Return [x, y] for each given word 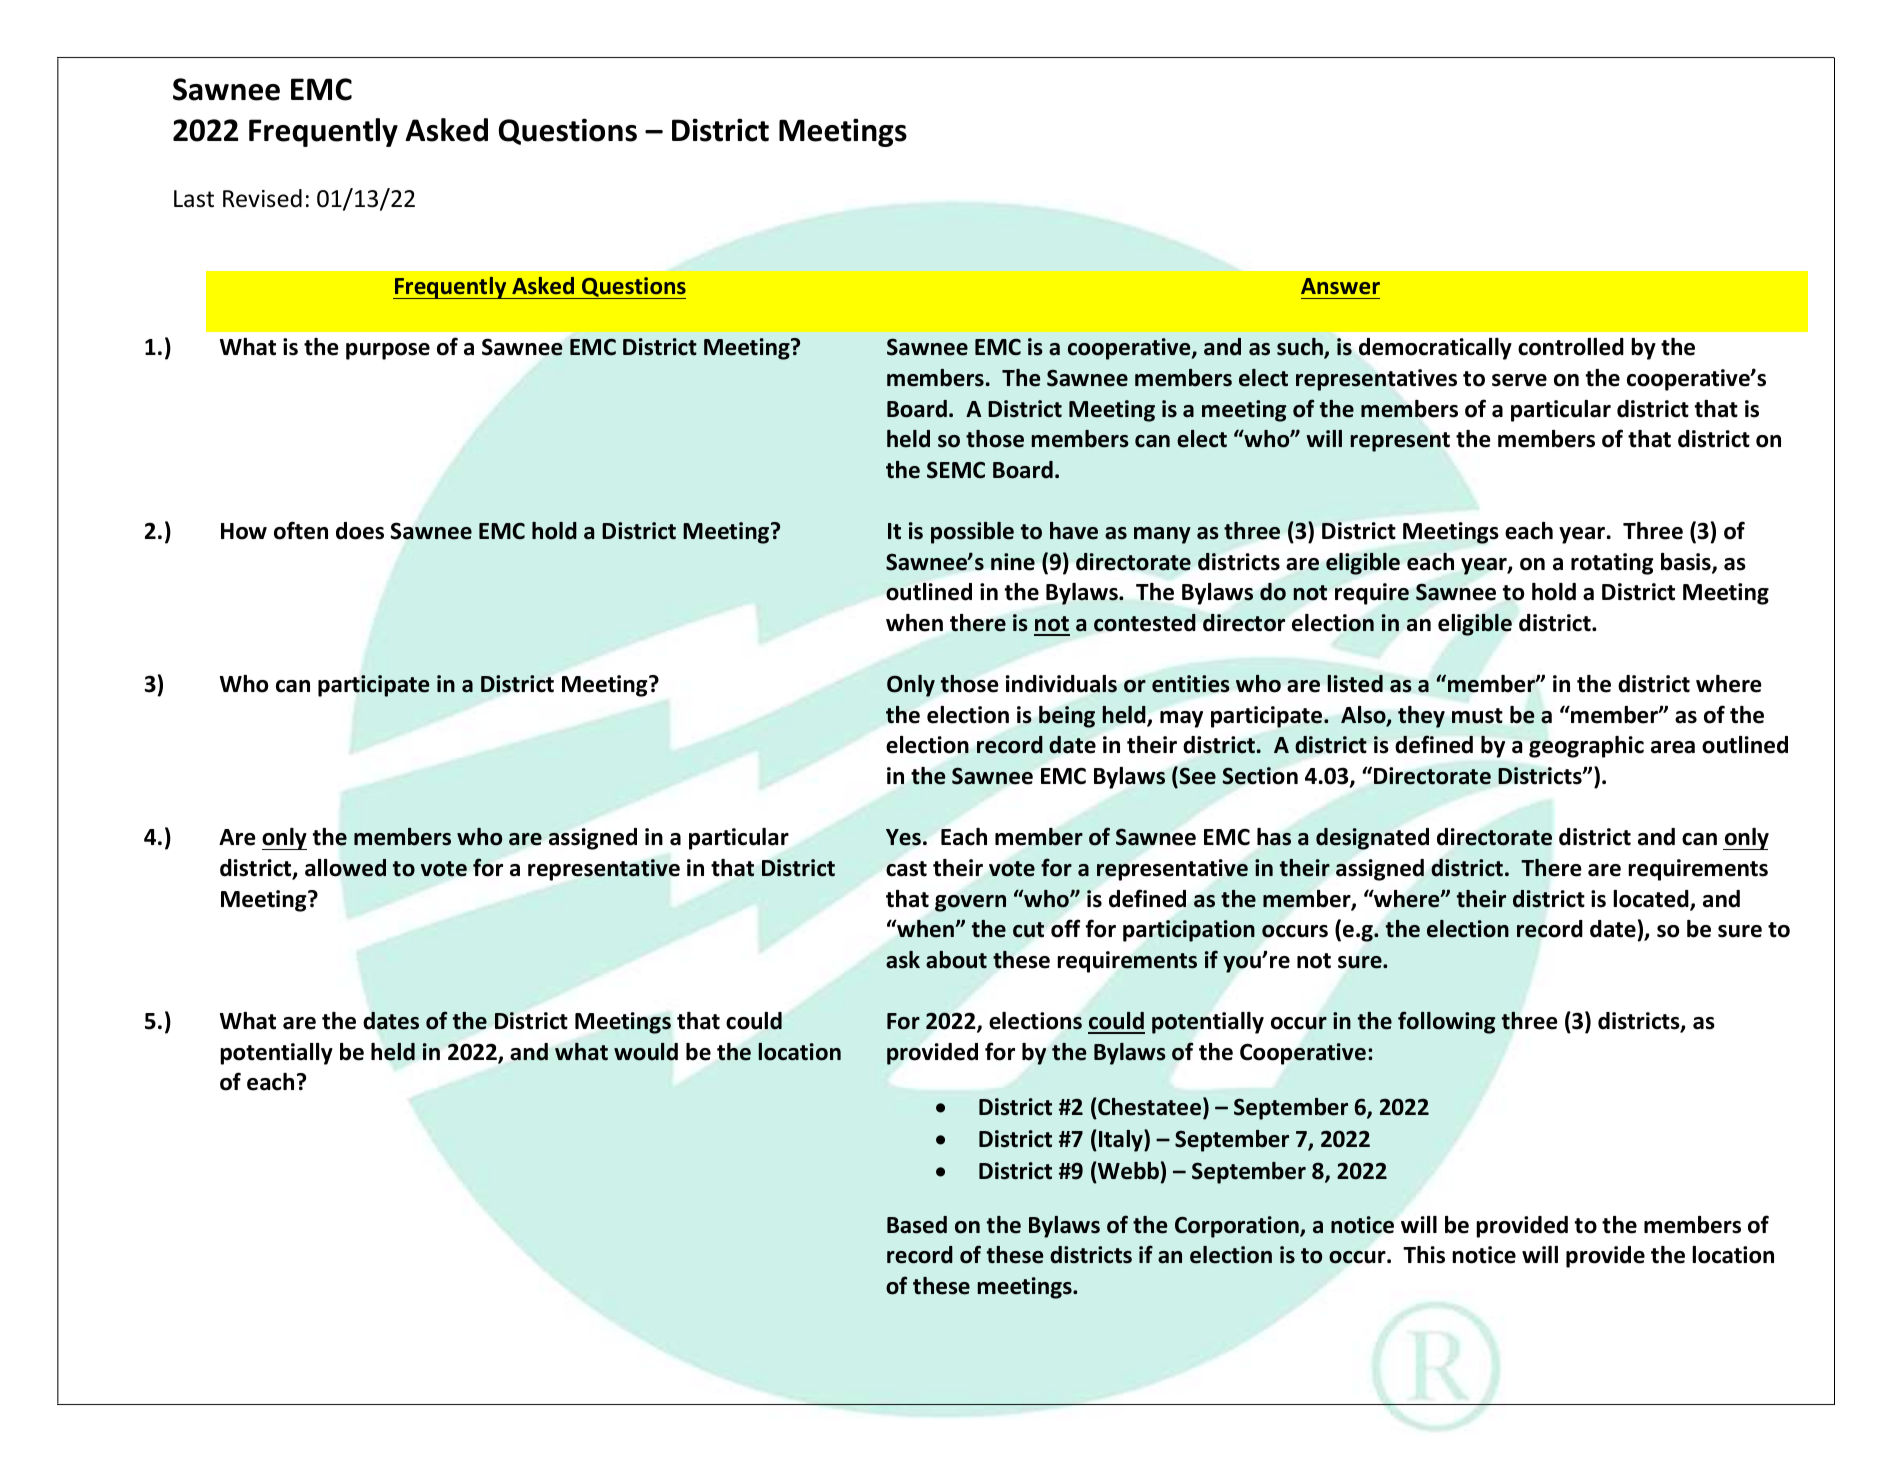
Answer [1340, 286]
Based [917, 1225]
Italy [1122, 1141]
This [1424, 1255]
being [1067, 717]
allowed [345, 868]
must [1477, 716]
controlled [1571, 347]
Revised [262, 198]
